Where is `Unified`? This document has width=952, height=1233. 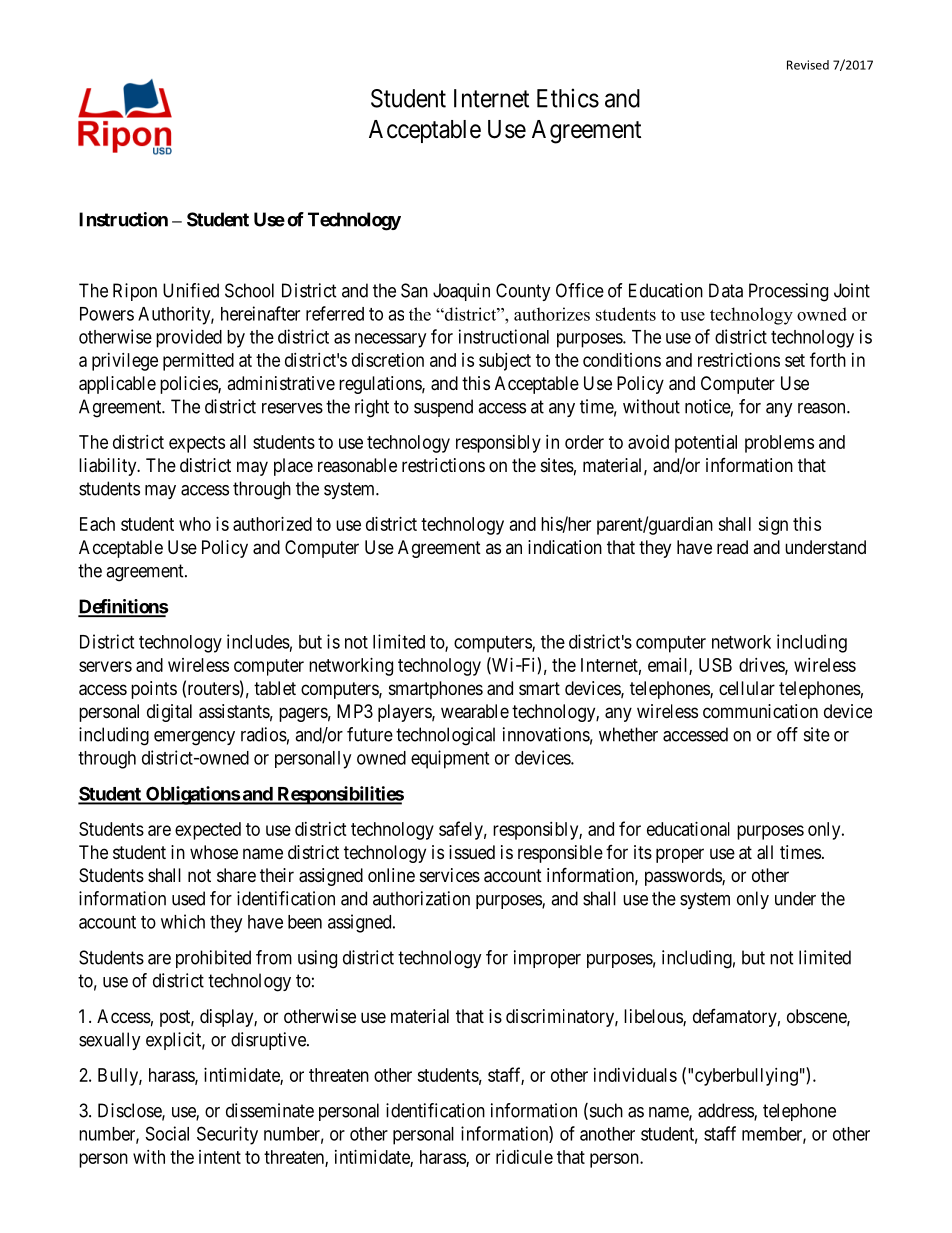 Unified is located at coordinates (191, 290).
